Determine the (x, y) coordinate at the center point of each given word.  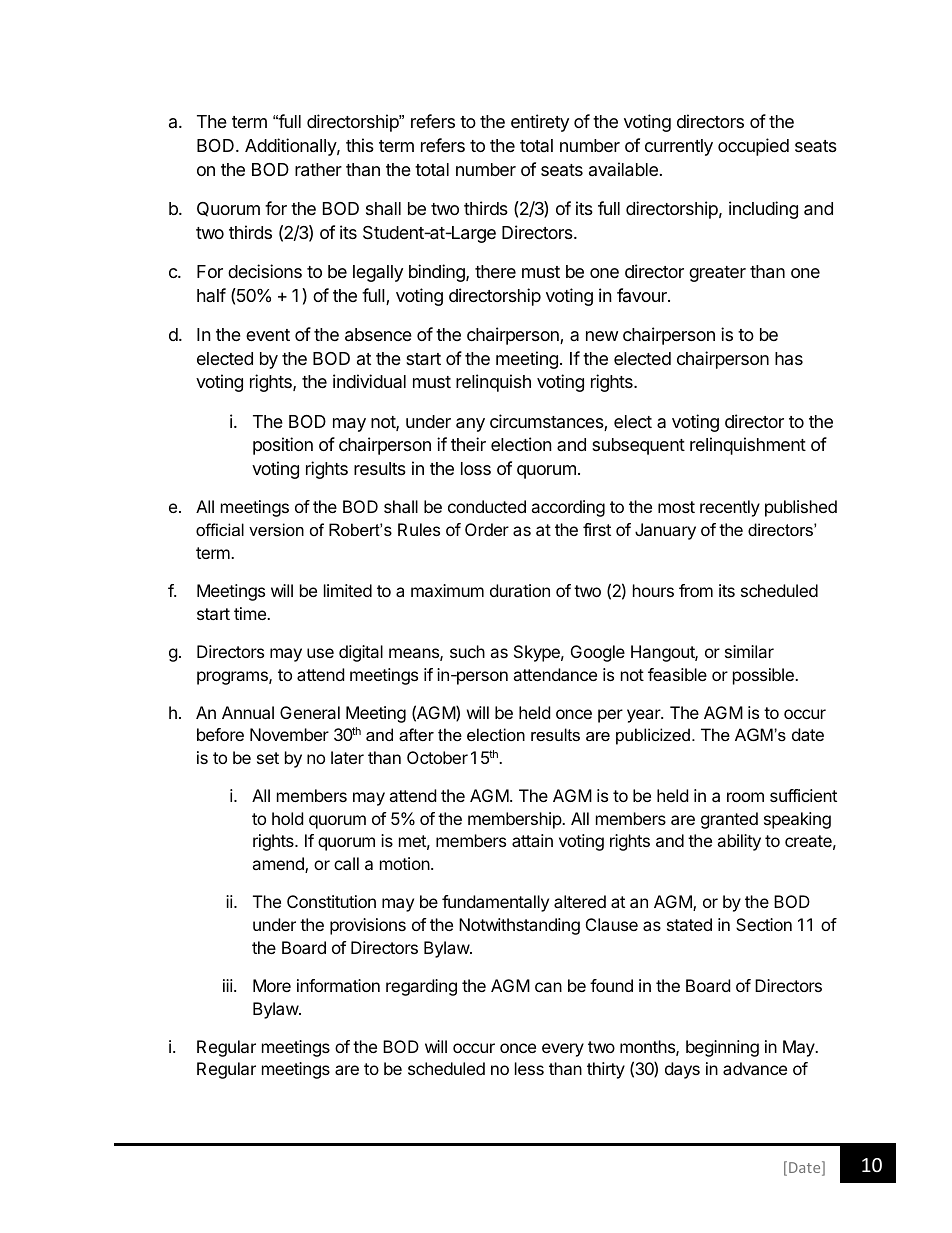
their (468, 444)
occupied (753, 147)
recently (730, 508)
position (283, 446)
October (437, 757)
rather (318, 170)
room (745, 797)
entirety (540, 123)
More (272, 985)
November (289, 734)
